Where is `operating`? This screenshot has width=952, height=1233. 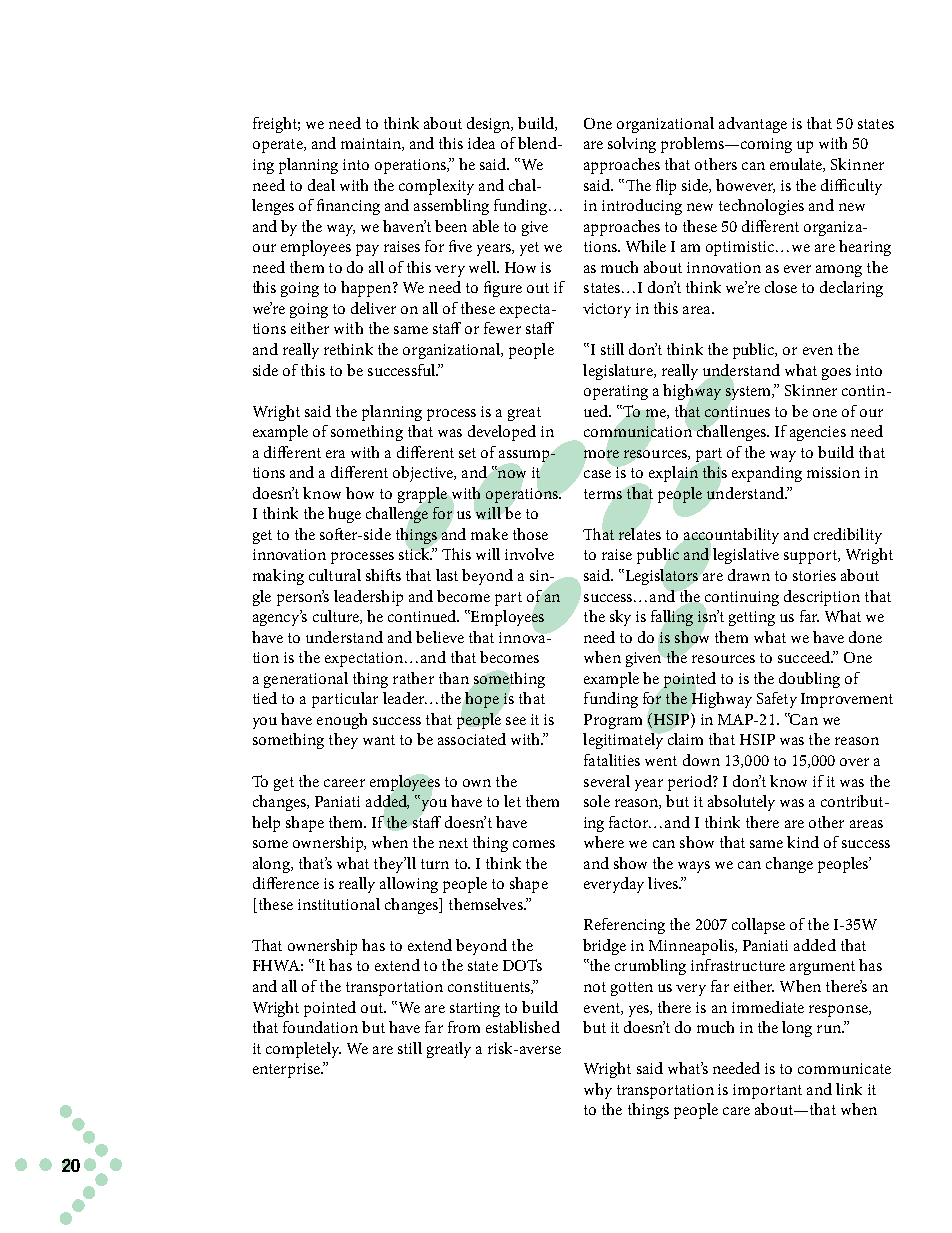
operating is located at coordinates (616, 392).
